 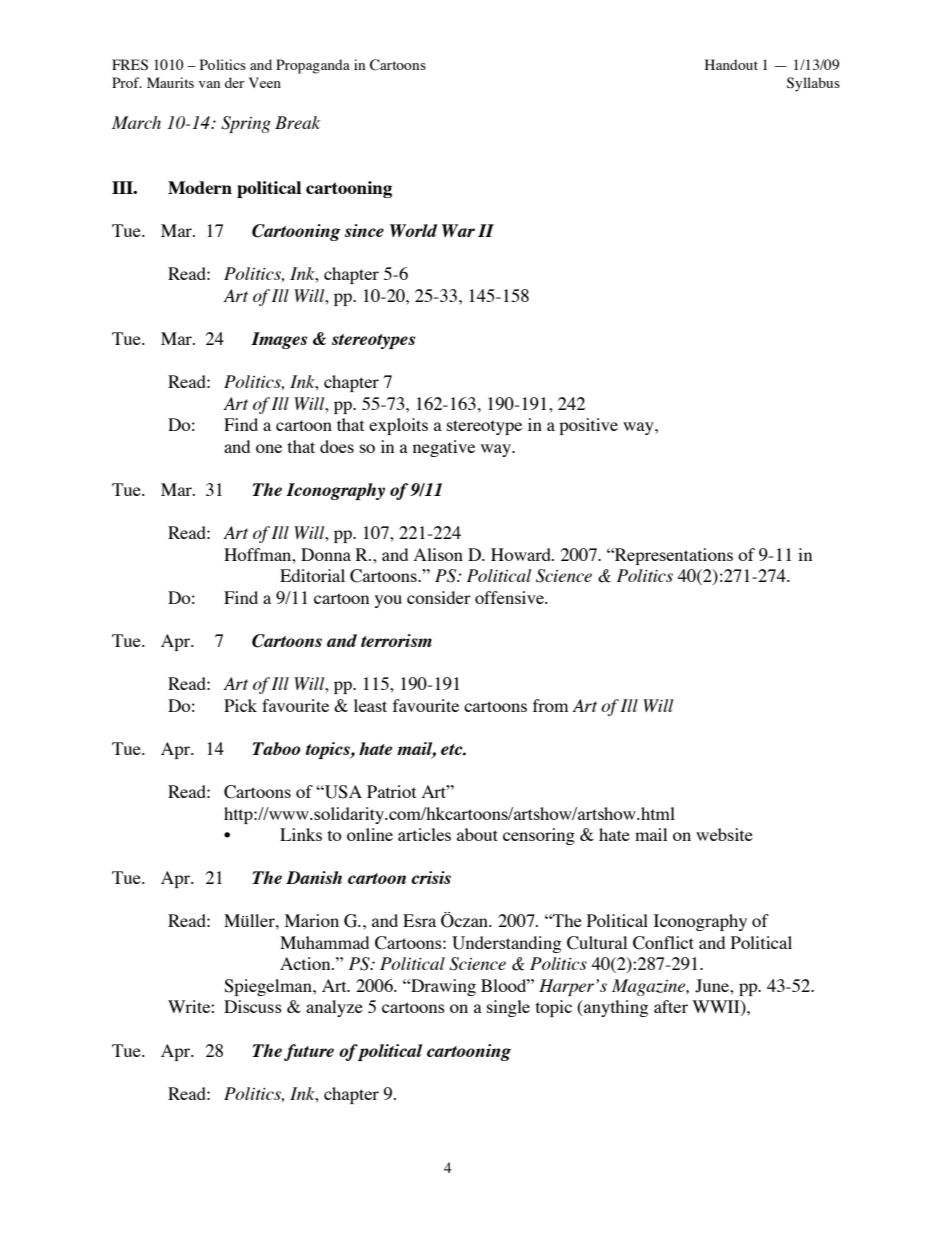 What do you see at coordinates (671, 1006) in the page?
I see `after` at bounding box center [671, 1006].
